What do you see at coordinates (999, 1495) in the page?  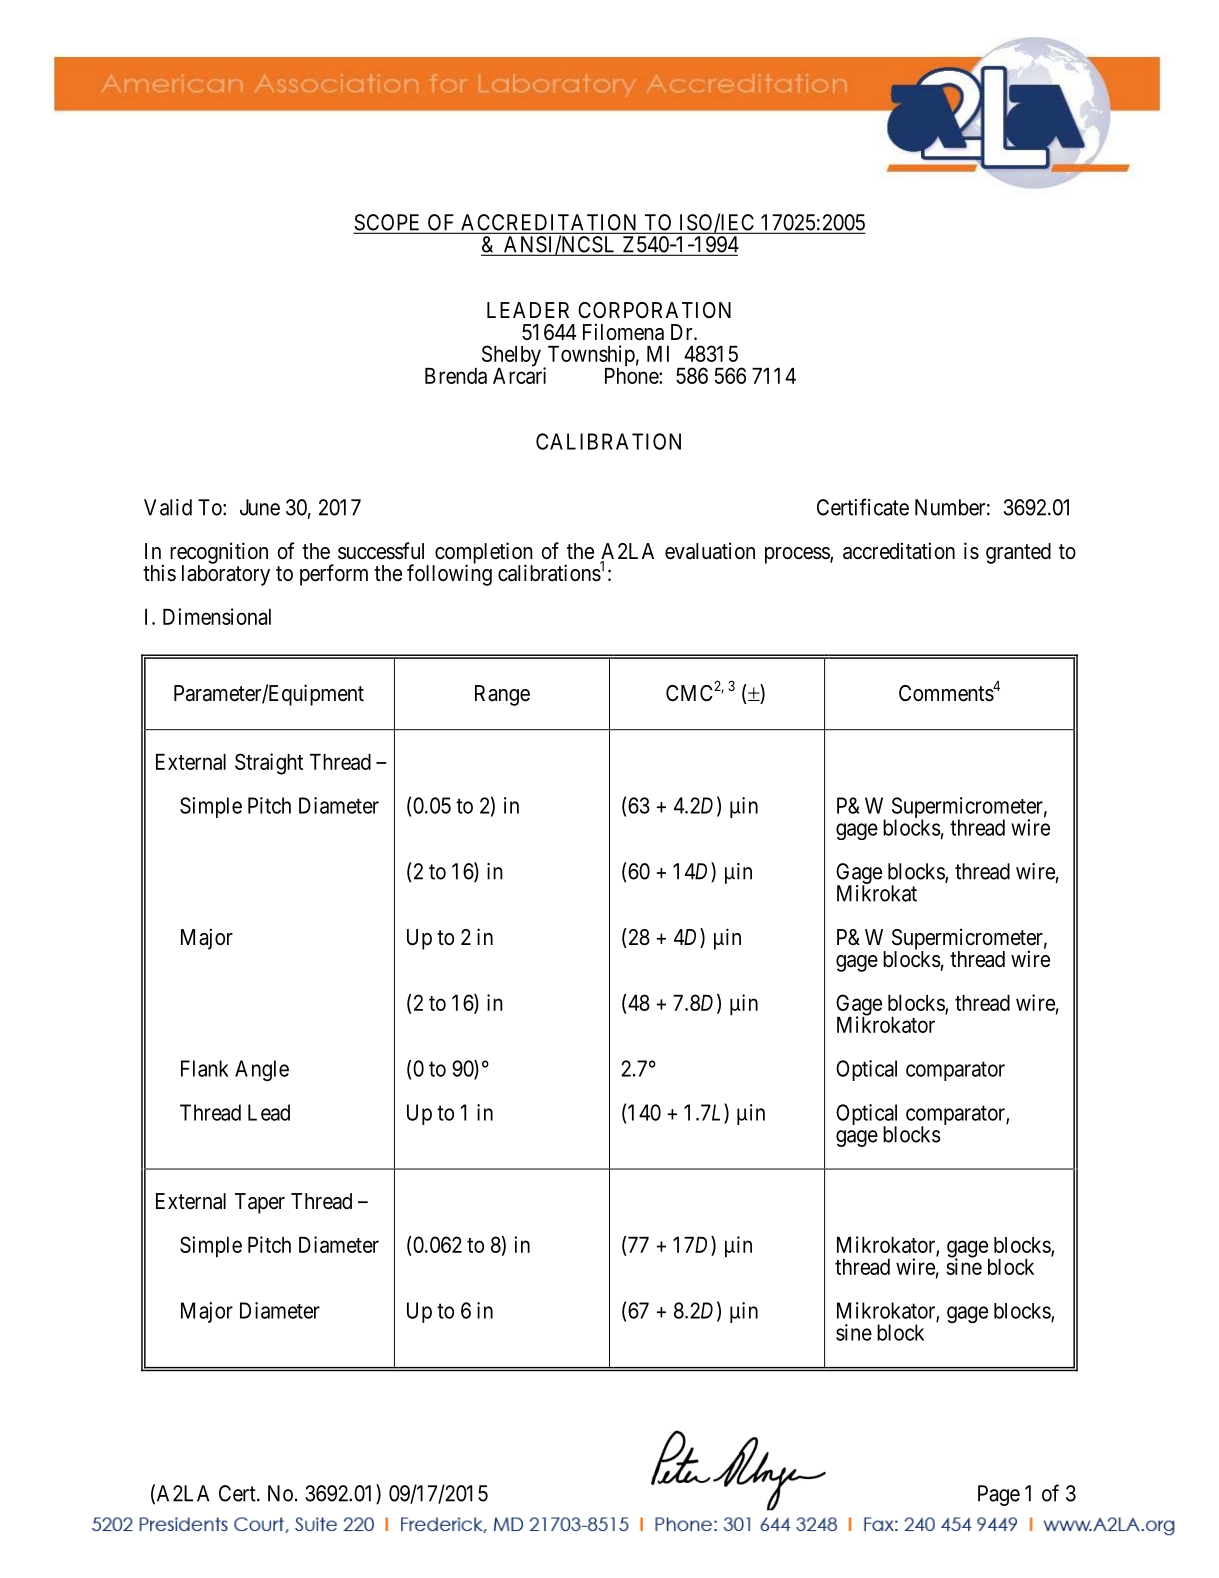 I see `Page` at bounding box center [999, 1495].
